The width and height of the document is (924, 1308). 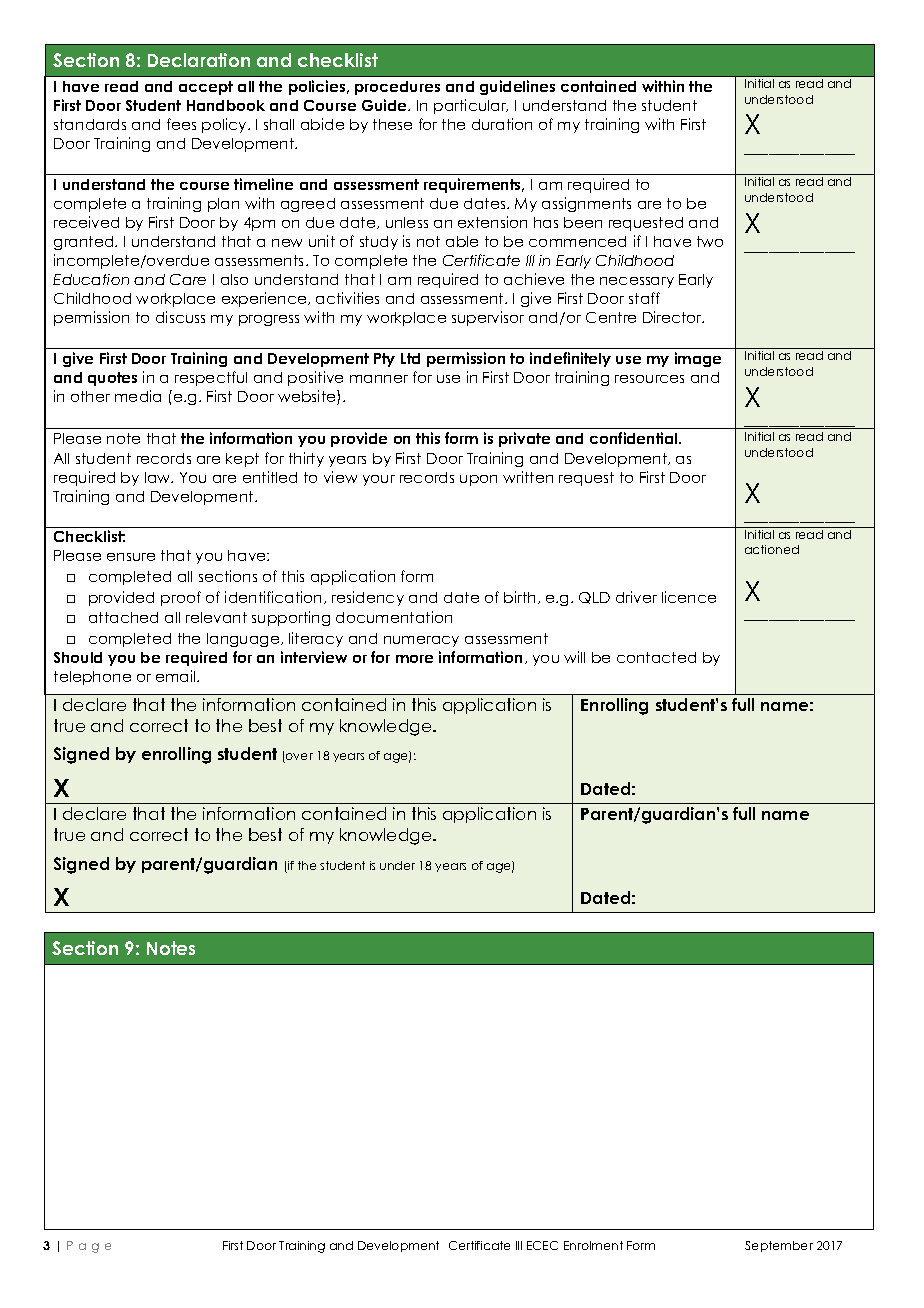 I want to click on will, so click(x=574, y=657).
